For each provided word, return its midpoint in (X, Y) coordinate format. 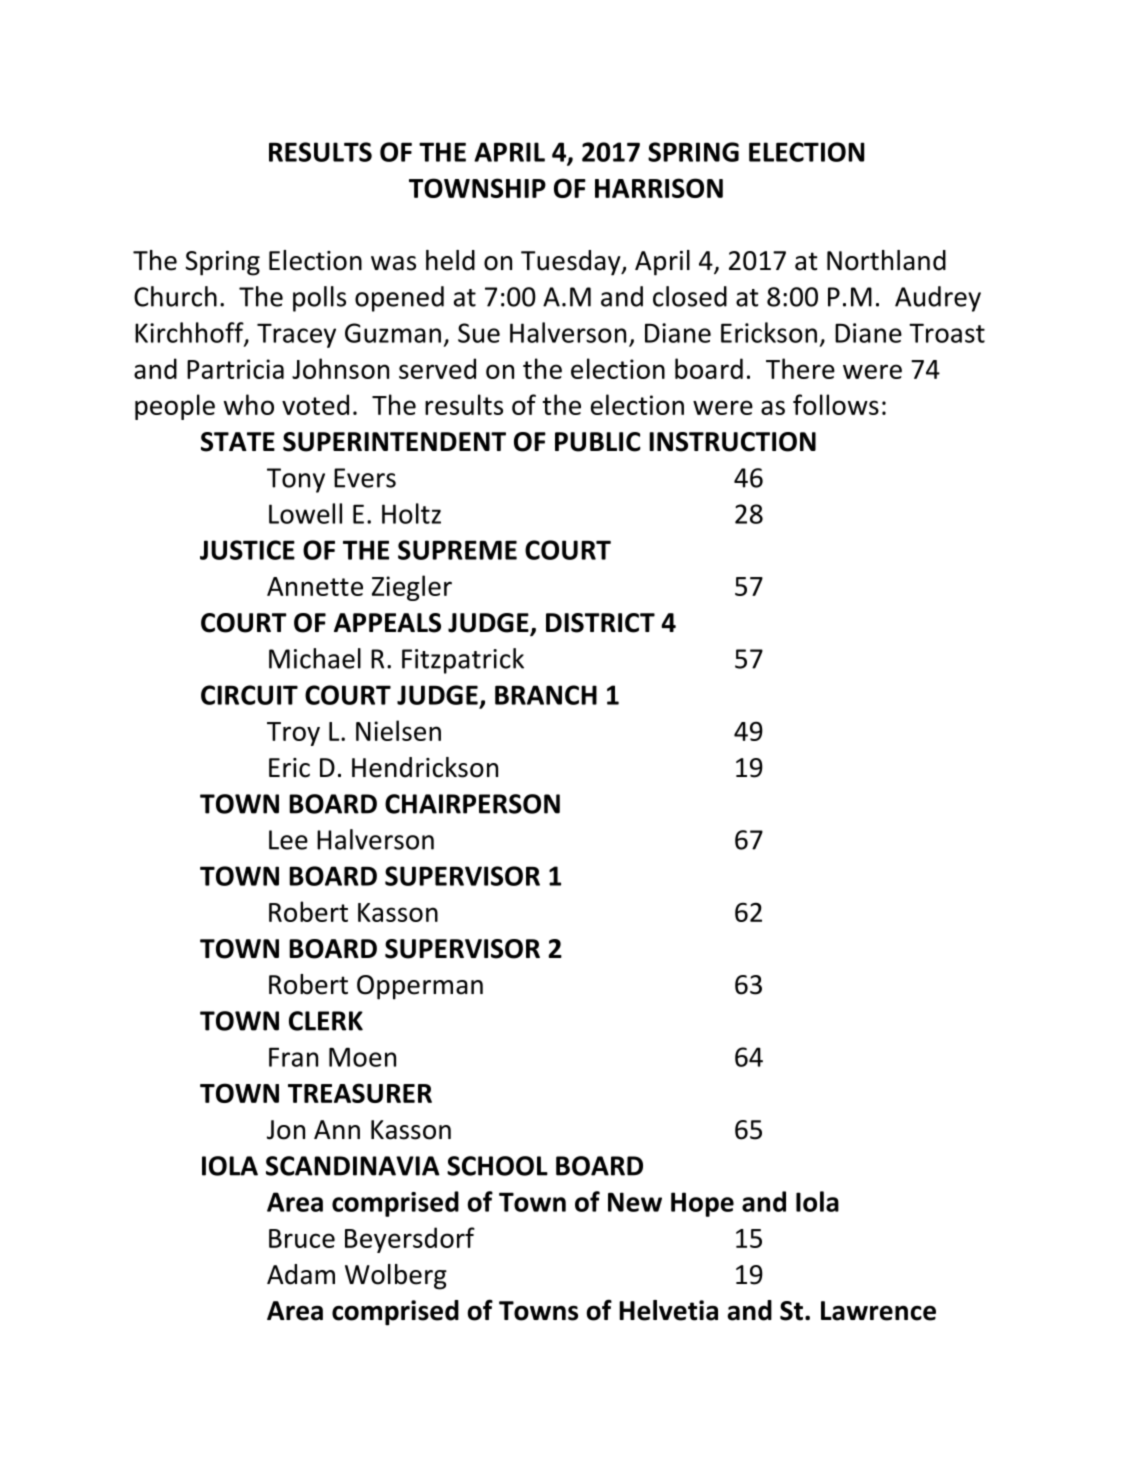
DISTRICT (600, 623)
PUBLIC (598, 442)
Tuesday (572, 263)
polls (319, 299)
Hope (702, 1204)
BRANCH (546, 695)
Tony (296, 480)
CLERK (326, 1021)
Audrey (938, 299)
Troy (293, 734)
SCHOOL (497, 1166)
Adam (301, 1274)
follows (836, 404)
